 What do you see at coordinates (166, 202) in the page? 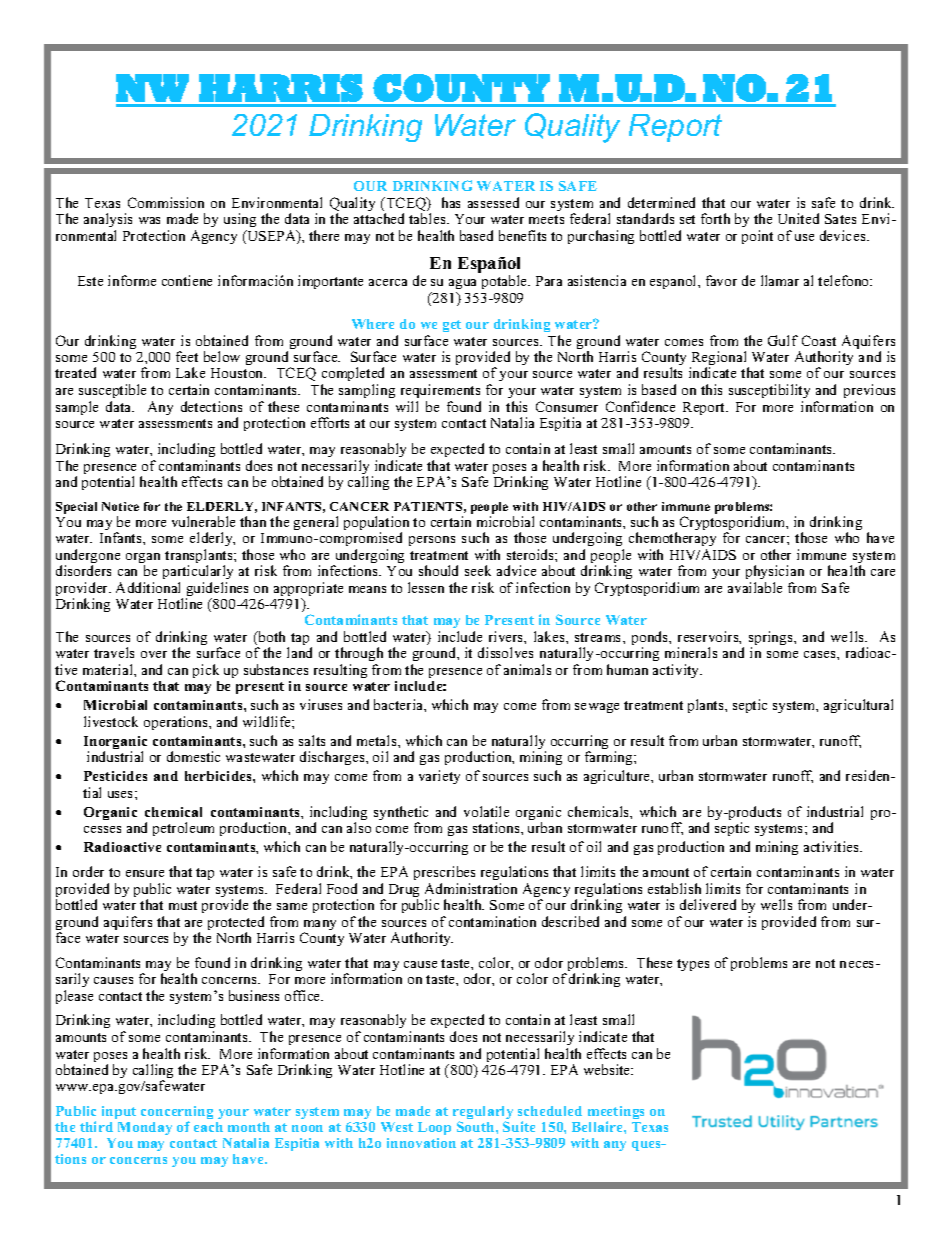
I see `Commission` at bounding box center [166, 202].
